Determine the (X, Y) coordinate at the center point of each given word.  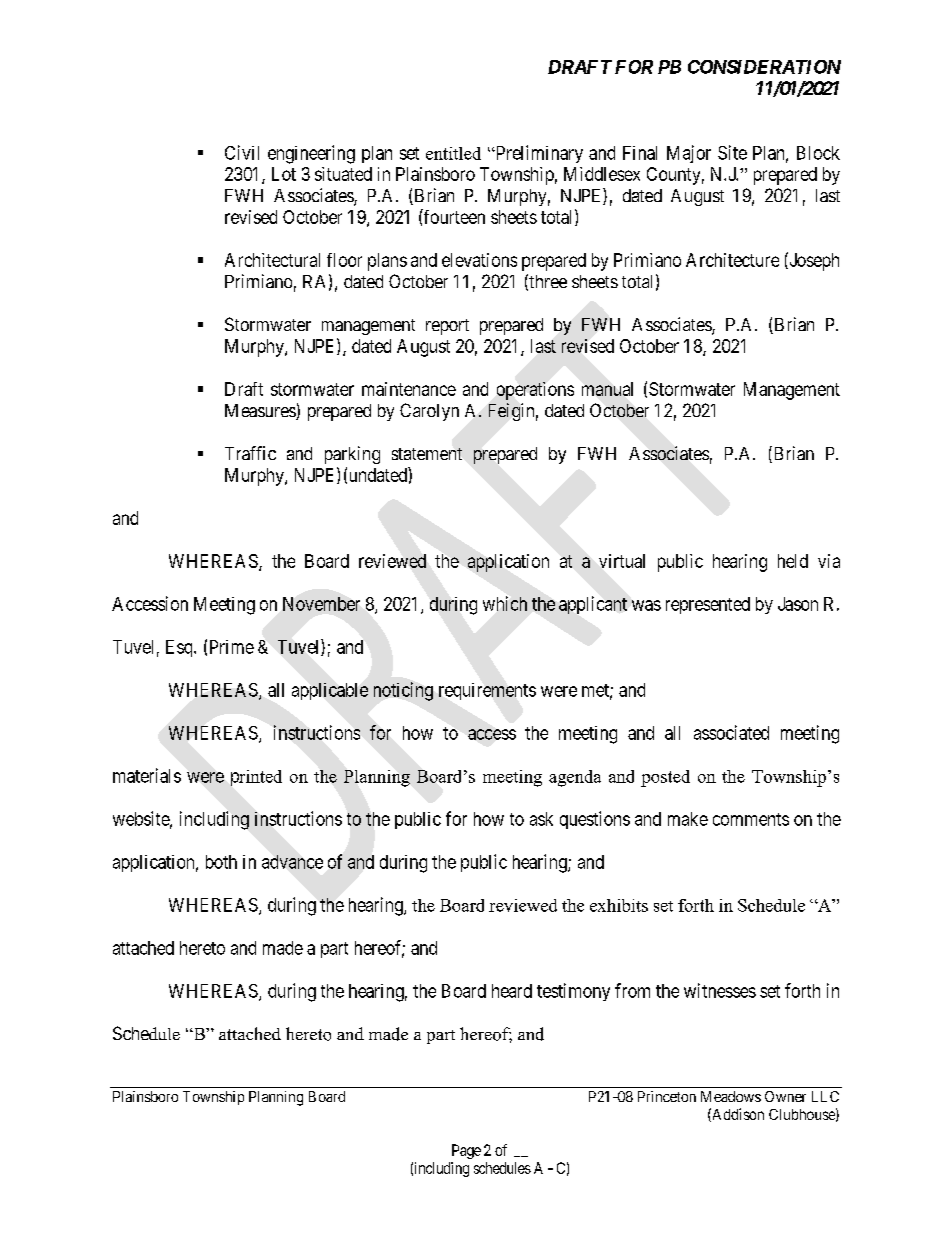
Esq (180, 648)
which (505, 603)
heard (512, 991)
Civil (242, 152)
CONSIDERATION (764, 67)
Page (466, 1151)
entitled (453, 153)
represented (708, 605)
